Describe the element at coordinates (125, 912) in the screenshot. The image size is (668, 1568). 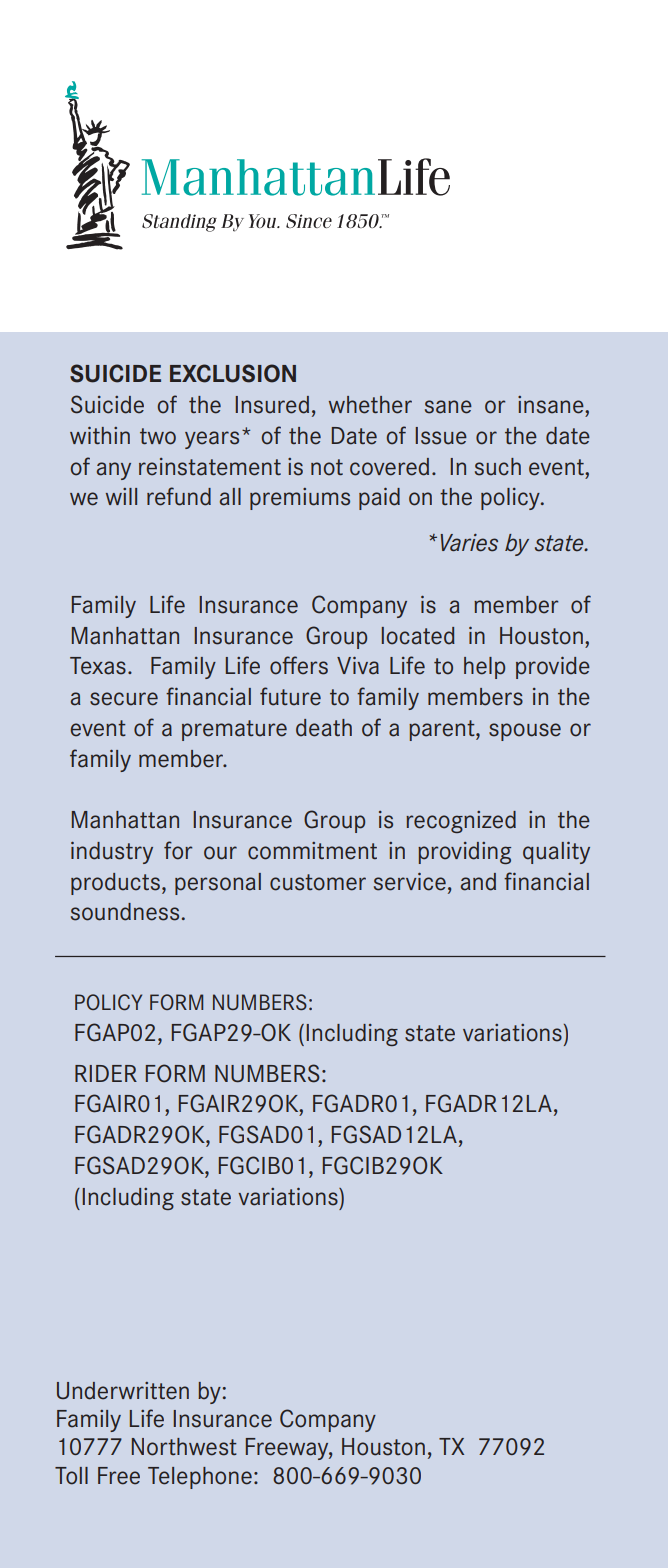
I see `soundness` at that location.
